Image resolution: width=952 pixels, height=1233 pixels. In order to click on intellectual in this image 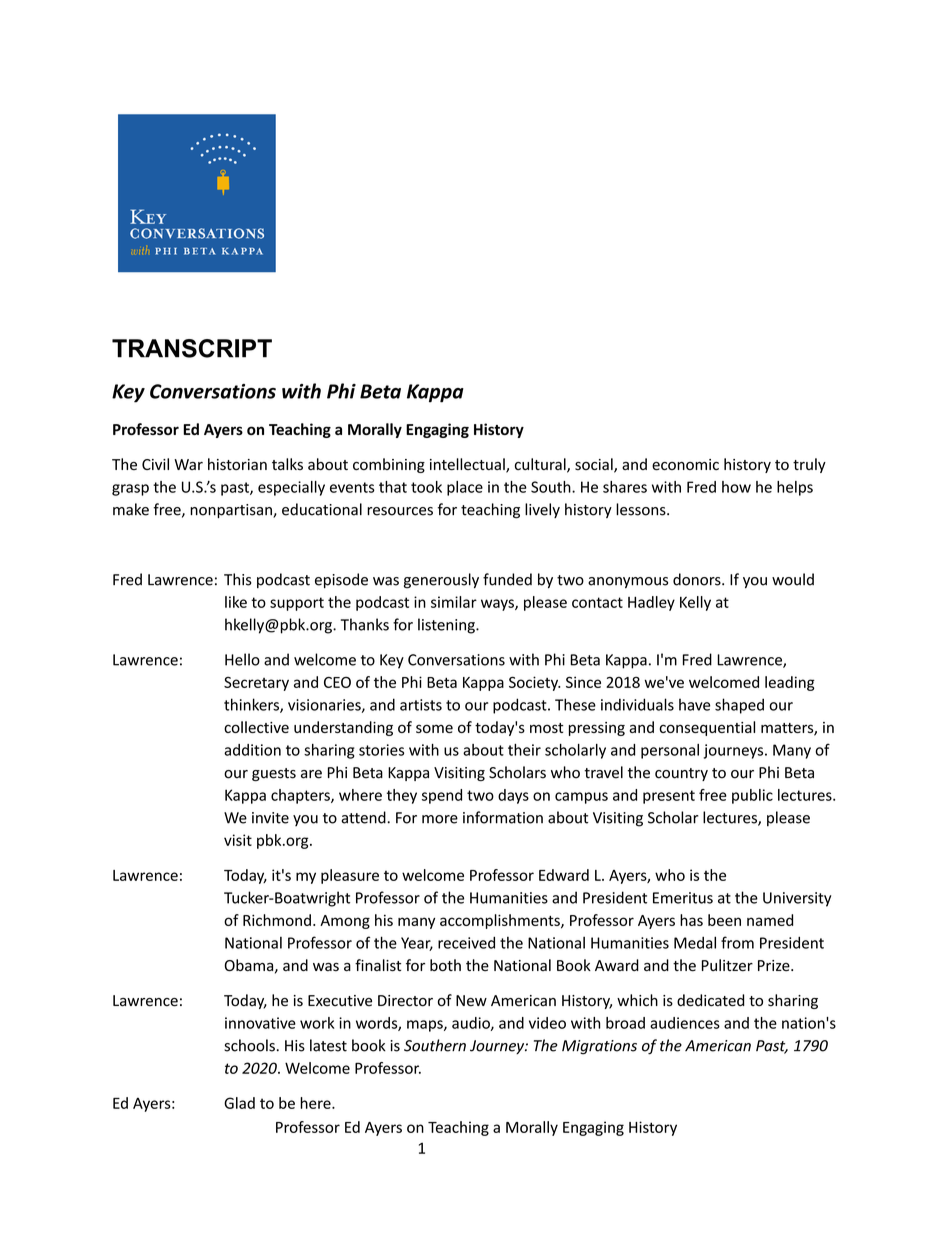, I will do `click(468, 465)`.
